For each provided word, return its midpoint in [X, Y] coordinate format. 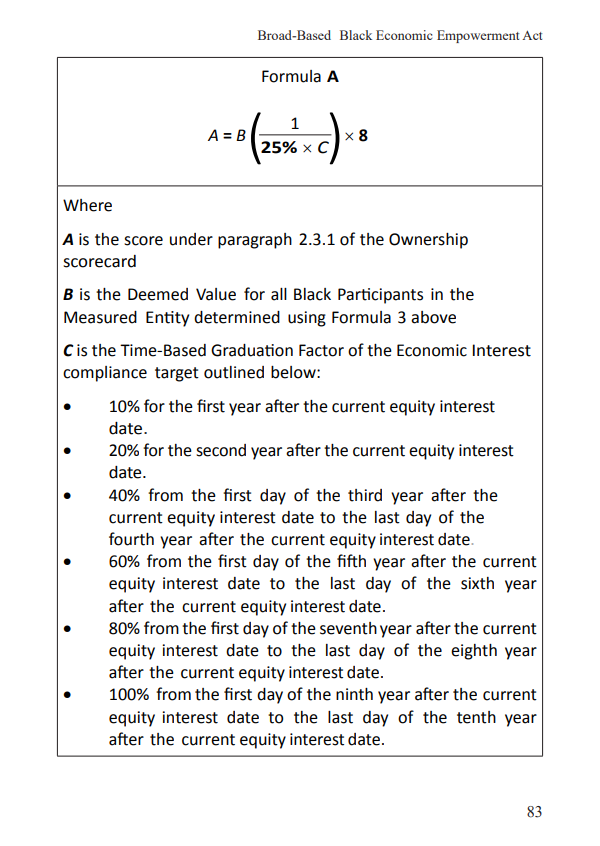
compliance [105, 374]
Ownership [428, 241]
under [191, 239]
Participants [380, 296]
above [433, 317]
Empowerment [478, 36]
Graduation [252, 350]
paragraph [255, 241]
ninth [354, 694]
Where [87, 205]
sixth [477, 583]
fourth [131, 539]
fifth [351, 561]
